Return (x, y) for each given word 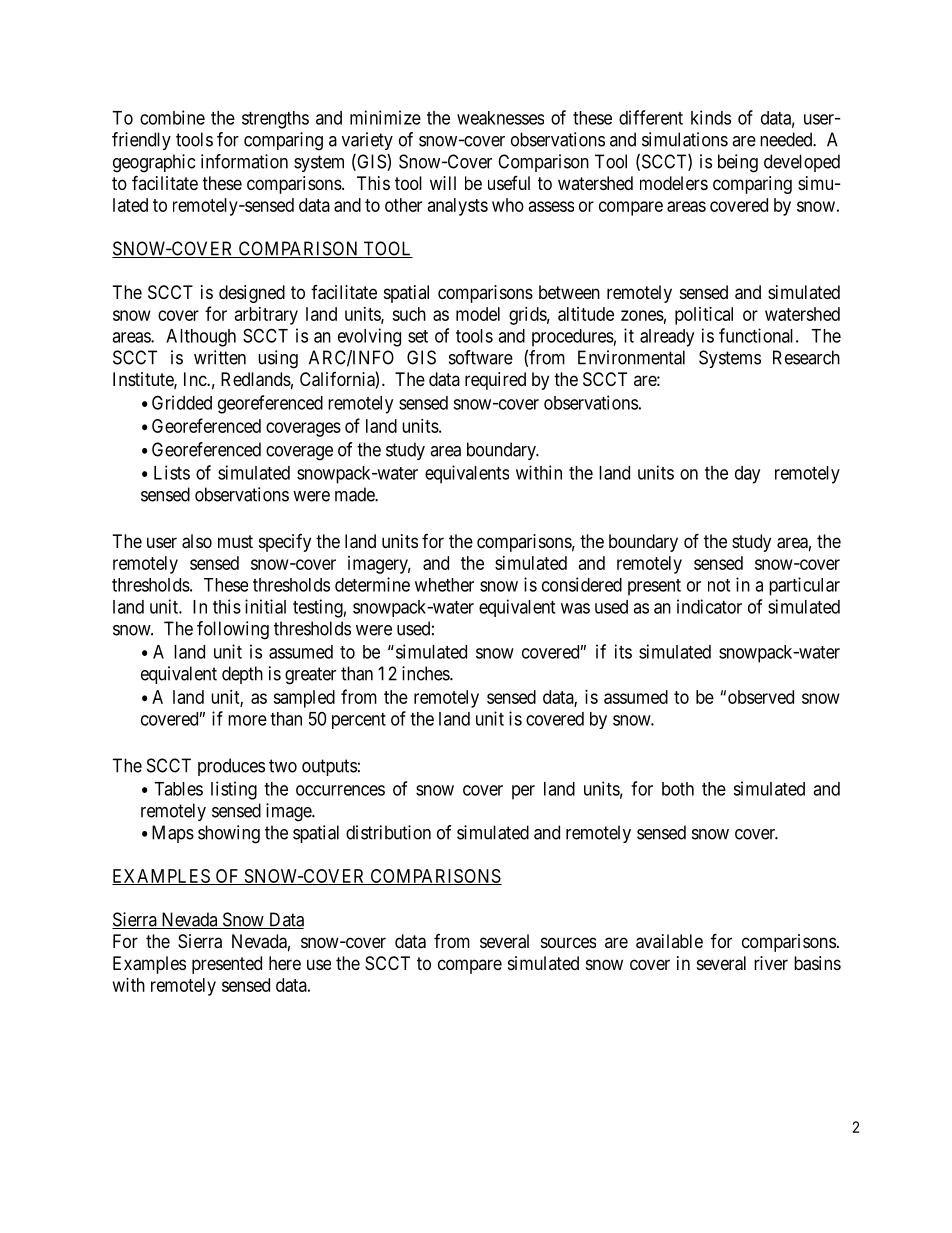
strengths (275, 120)
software (481, 357)
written (220, 357)
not (719, 585)
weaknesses (500, 118)
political (704, 316)
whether (444, 585)
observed (761, 697)
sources (568, 942)
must (235, 541)
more (247, 720)
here (285, 963)
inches (426, 673)
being (738, 163)
